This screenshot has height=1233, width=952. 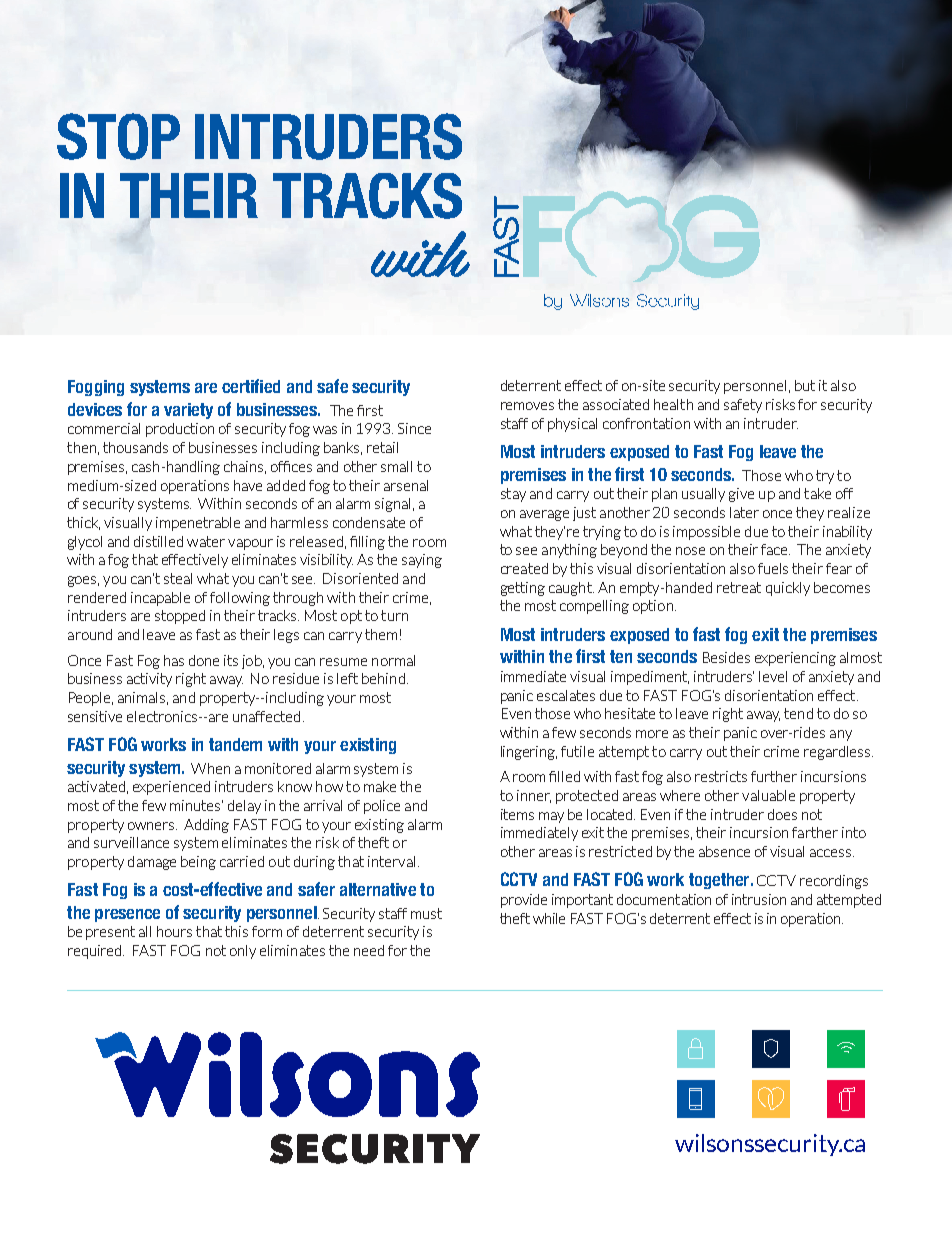 I want to click on intrusion, so click(x=759, y=899).
